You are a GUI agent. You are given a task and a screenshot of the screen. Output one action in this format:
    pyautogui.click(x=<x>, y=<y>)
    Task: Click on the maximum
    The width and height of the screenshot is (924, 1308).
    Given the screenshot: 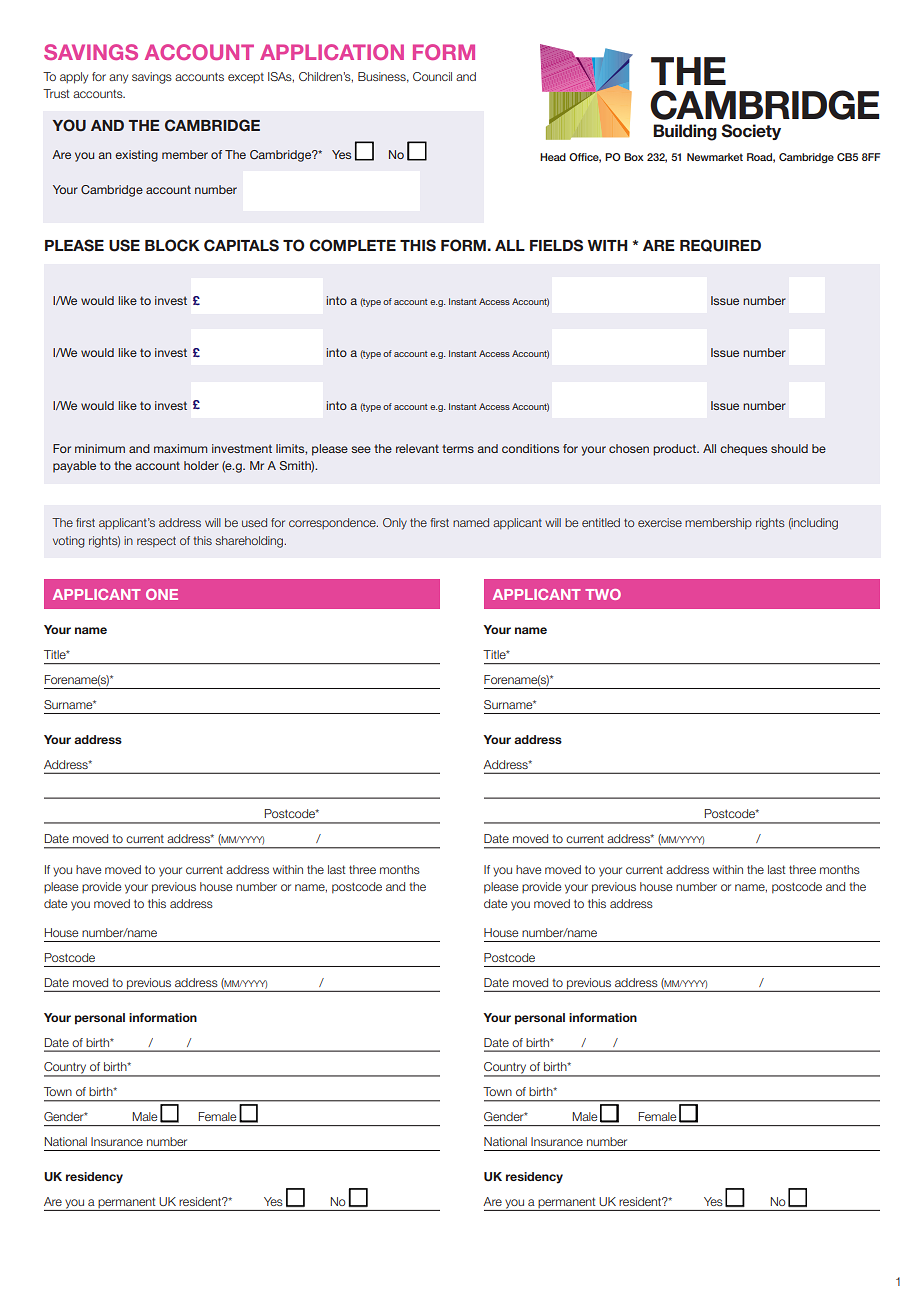 What is the action you would take?
    pyautogui.click(x=180, y=448)
